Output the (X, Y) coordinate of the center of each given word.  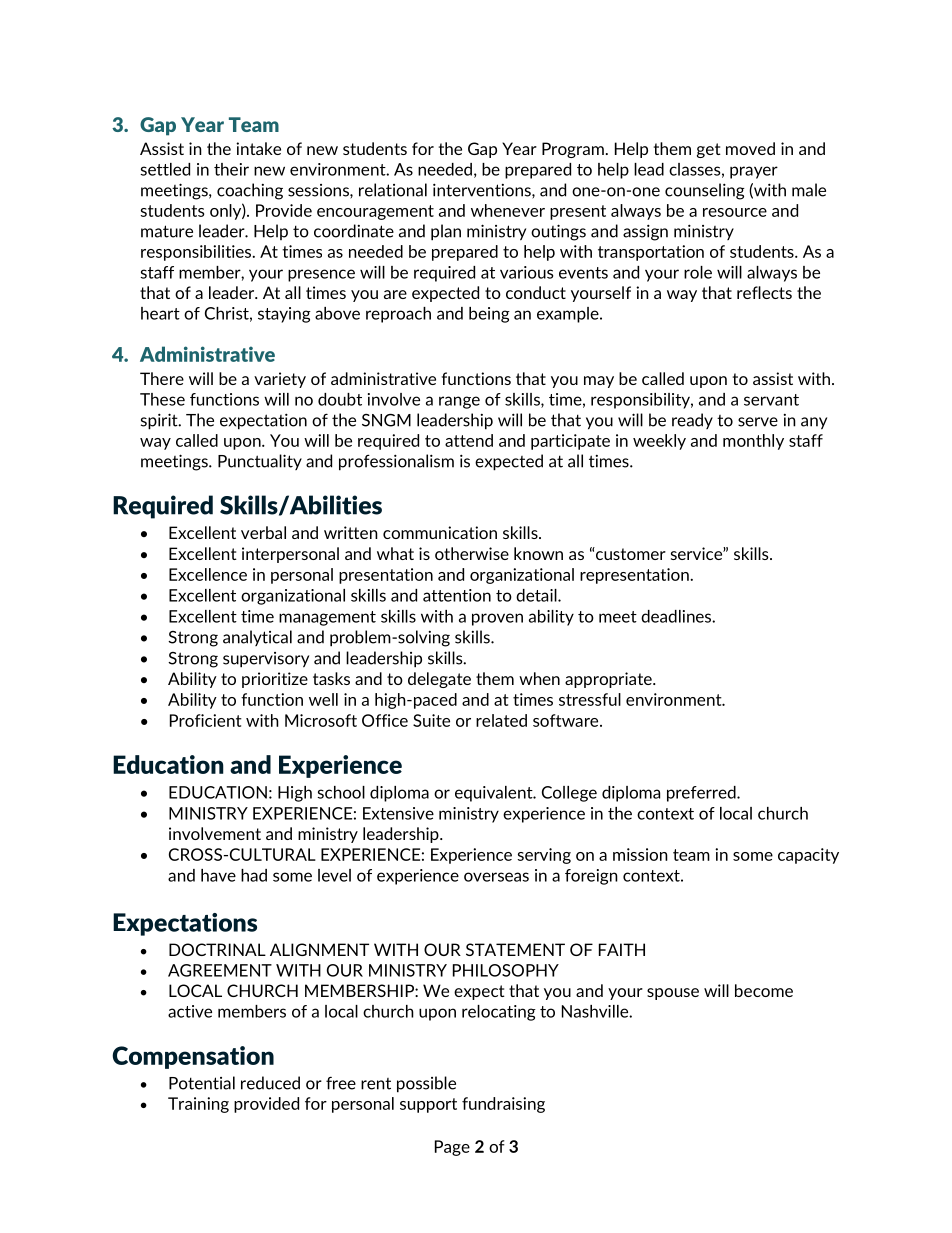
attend (469, 440)
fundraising (503, 1105)
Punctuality (260, 462)
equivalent (495, 794)
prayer (754, 172)
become (764, 990)
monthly (753, 442)
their (231, 169)
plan (446, 232)
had (254, 875)
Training (198, 1105)
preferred (702, 794)
